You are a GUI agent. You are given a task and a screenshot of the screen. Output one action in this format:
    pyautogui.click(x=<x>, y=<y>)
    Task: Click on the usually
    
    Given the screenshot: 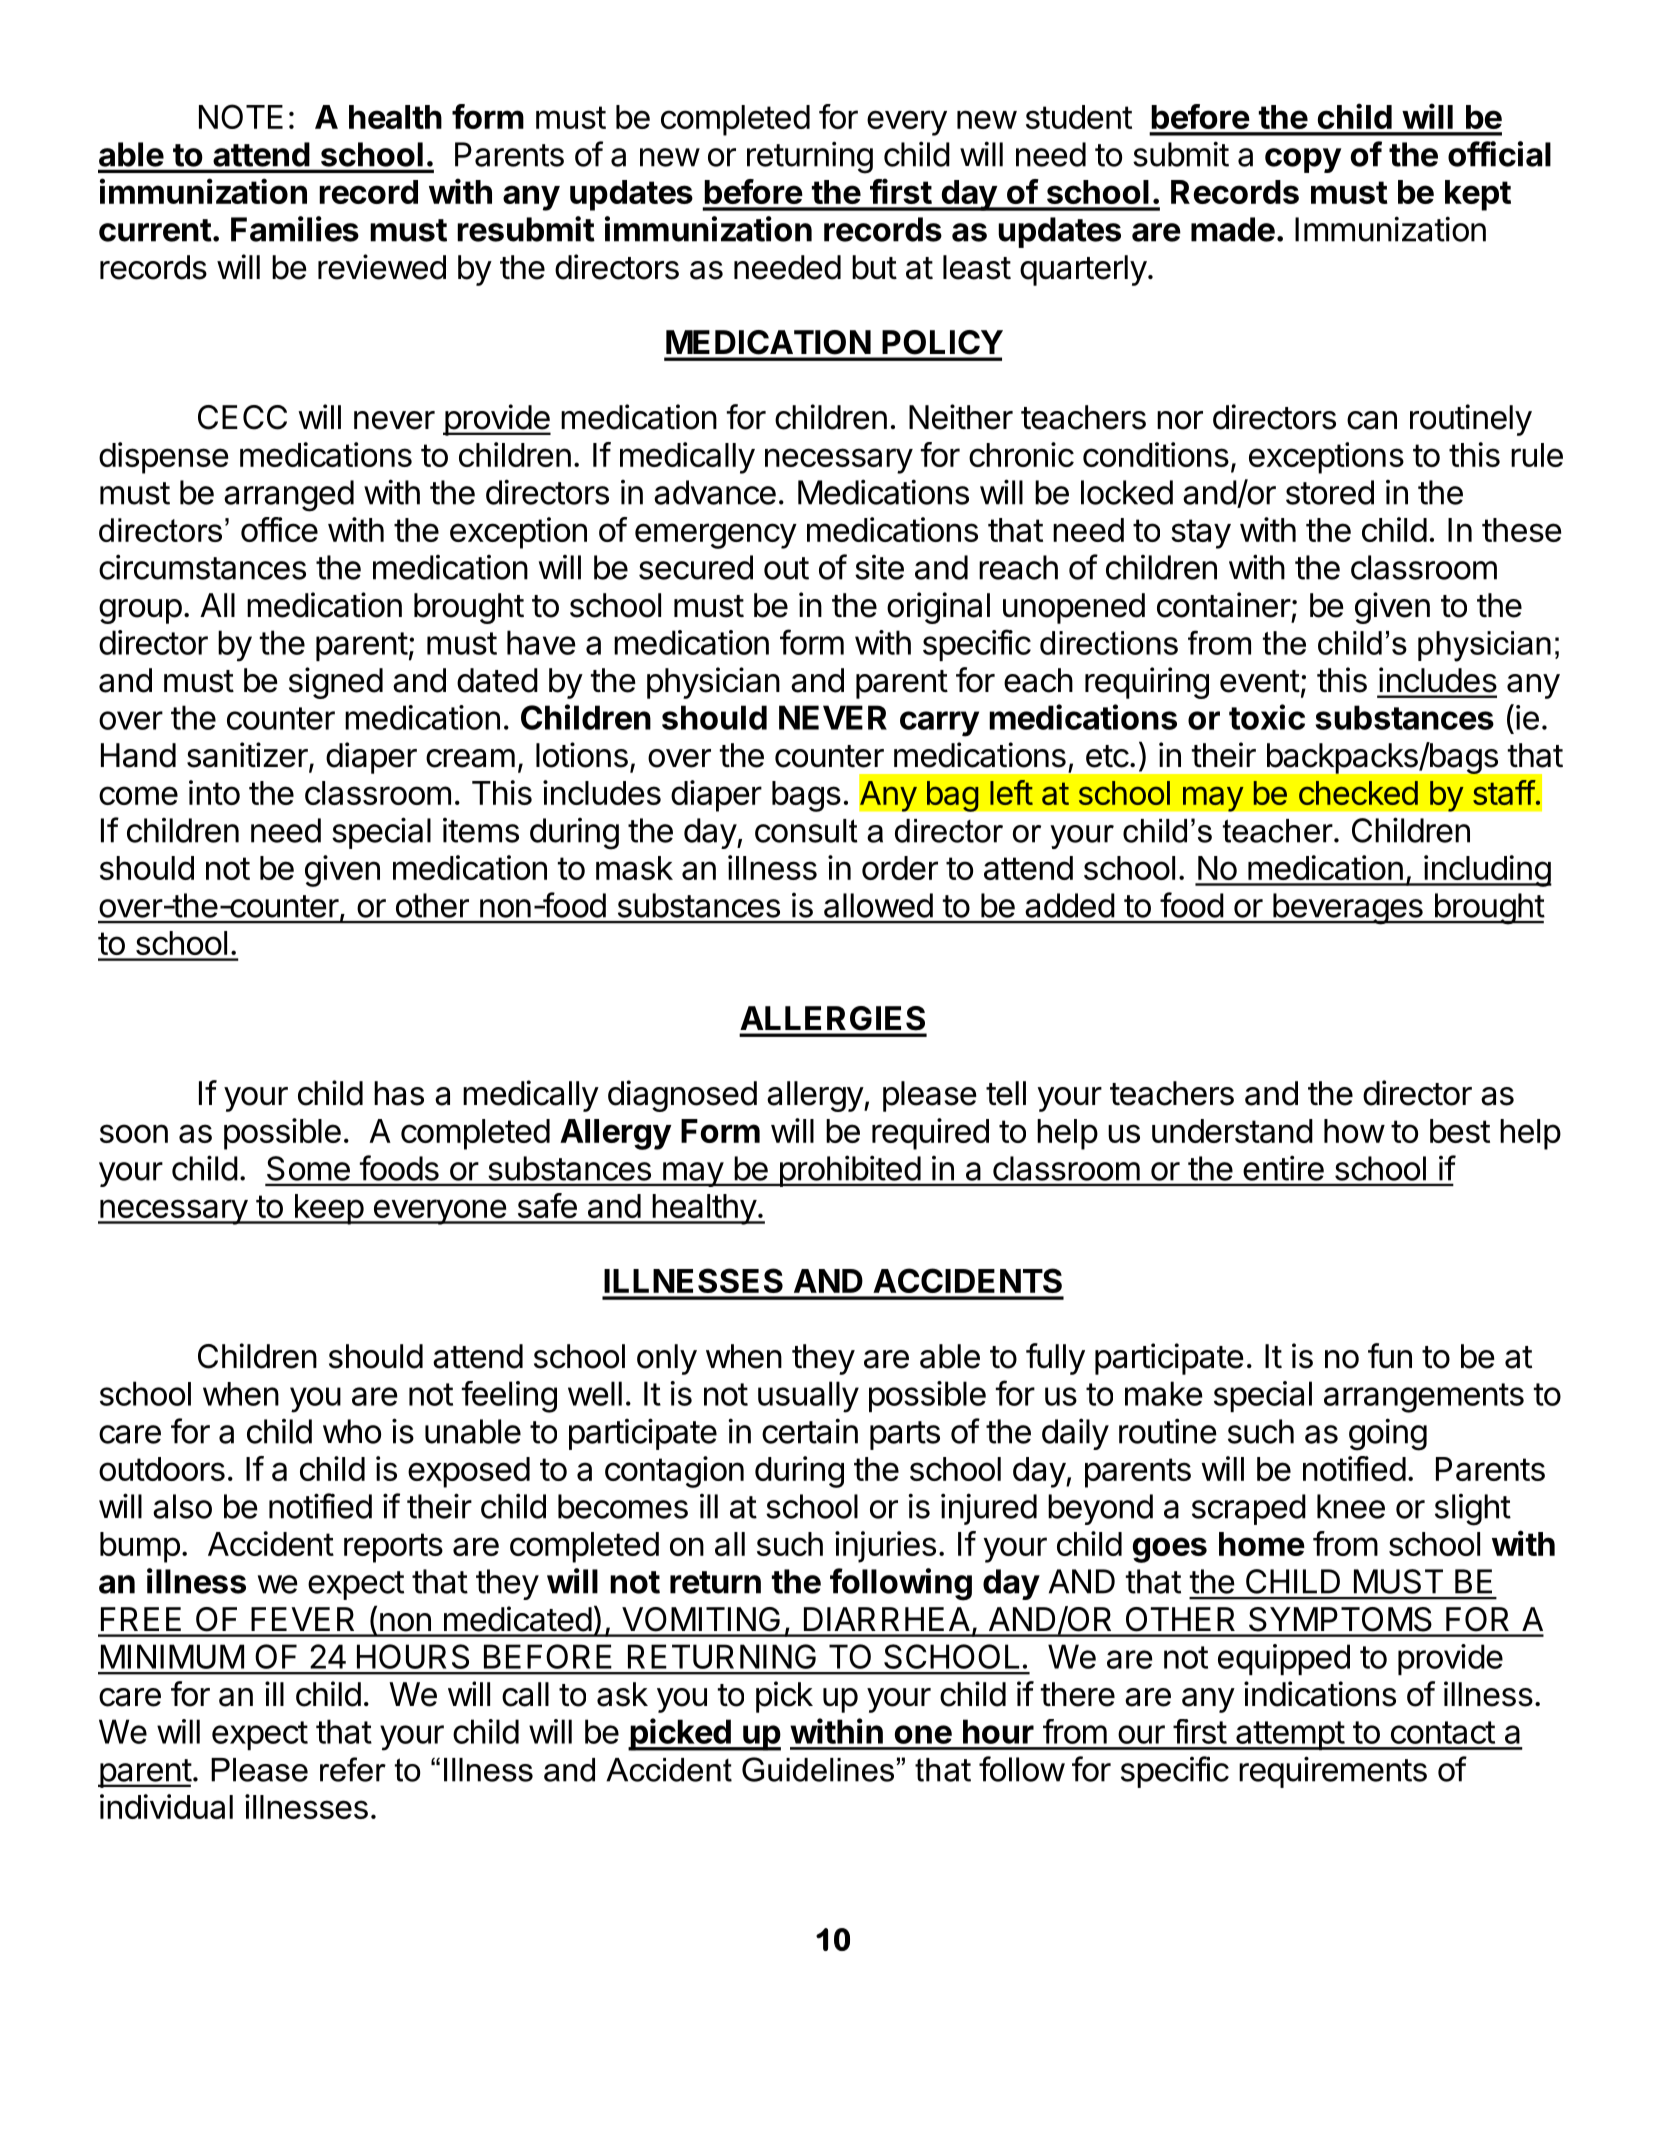 What is the action you would take?
    pyautogui.click(x=808, y=1397)
